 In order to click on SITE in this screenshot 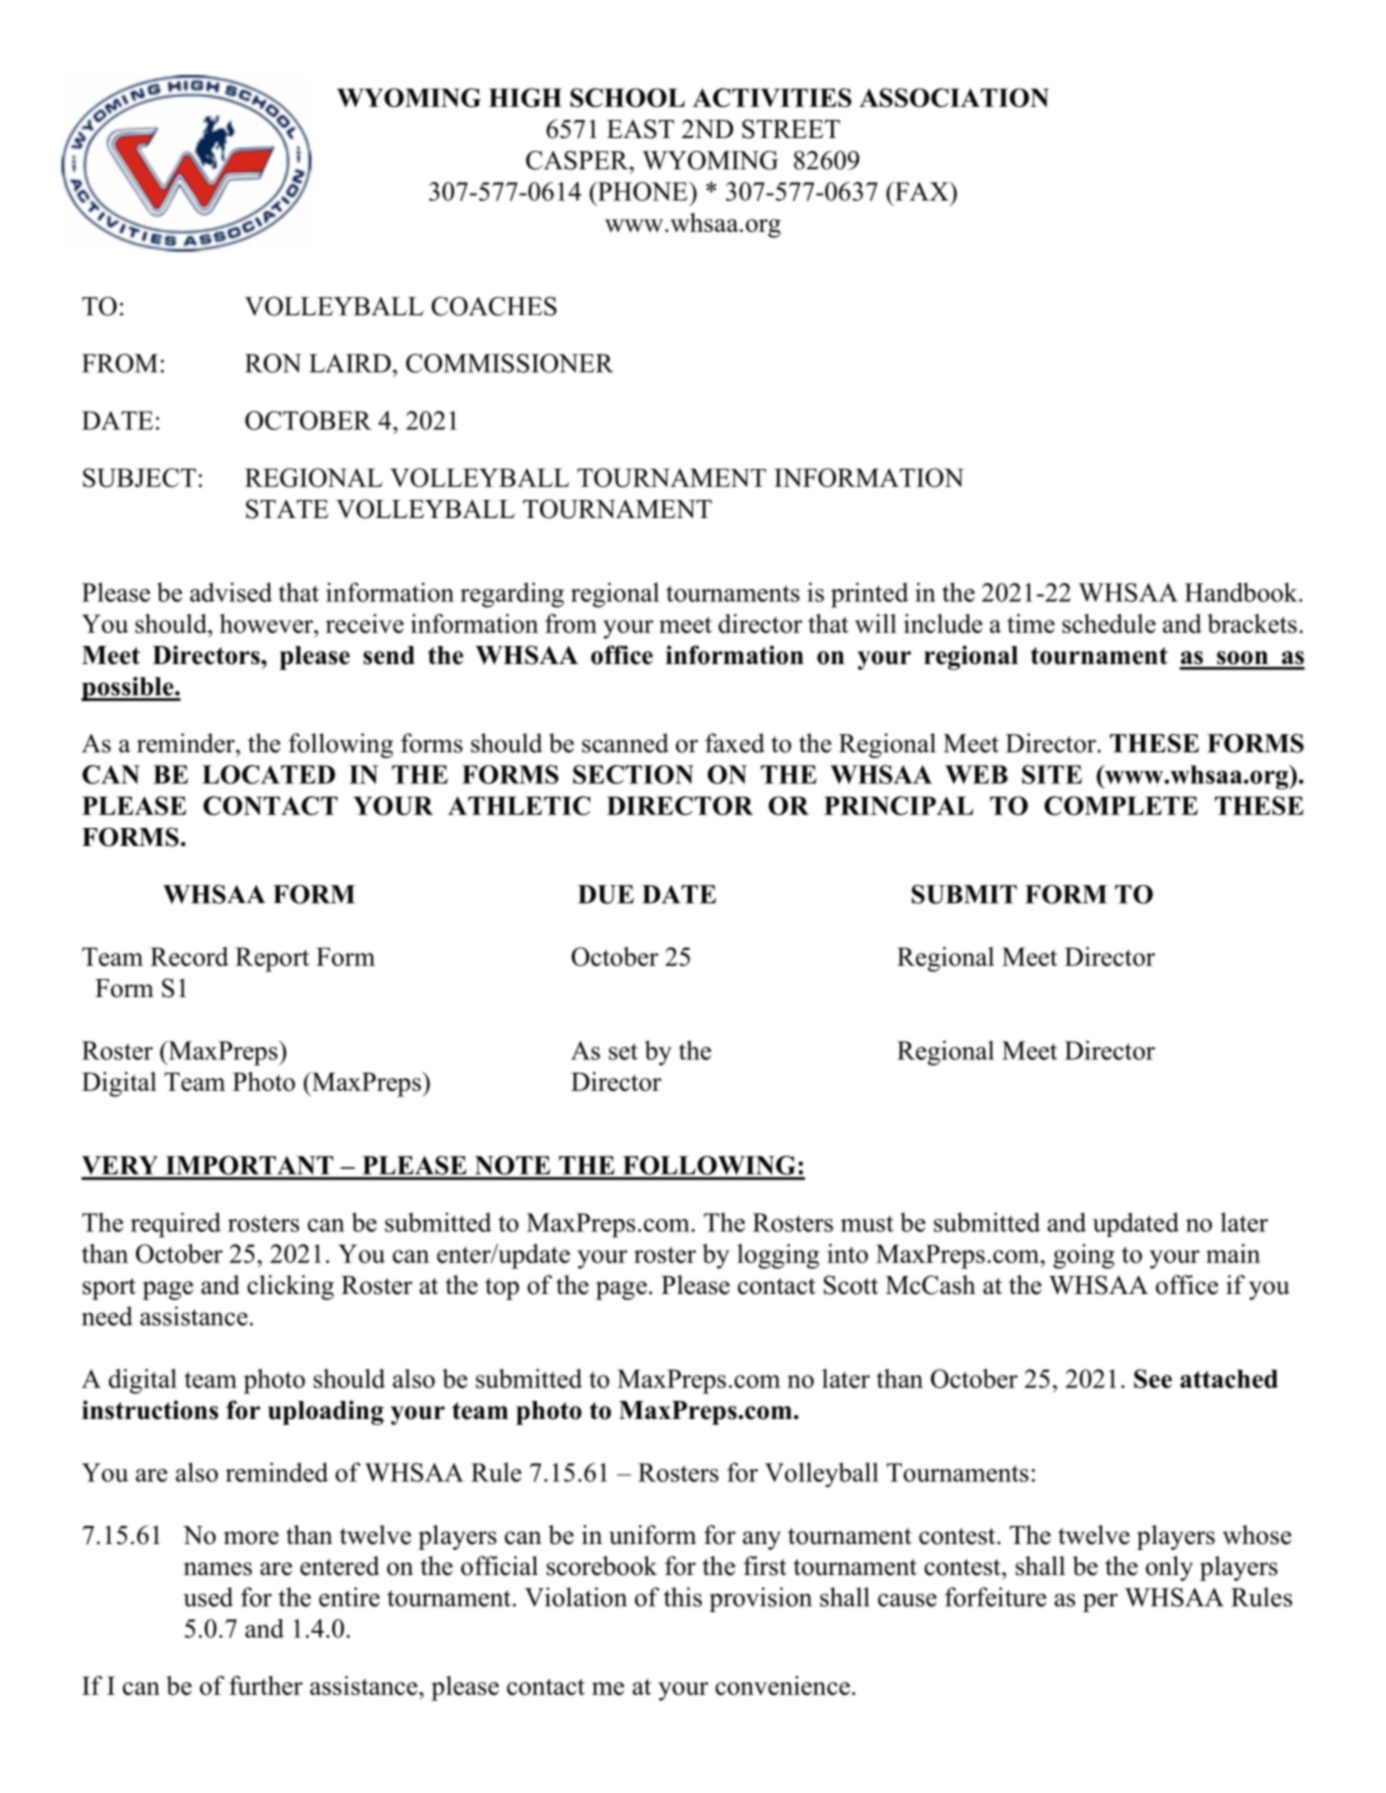, I will do `click(1052, 774)`.
